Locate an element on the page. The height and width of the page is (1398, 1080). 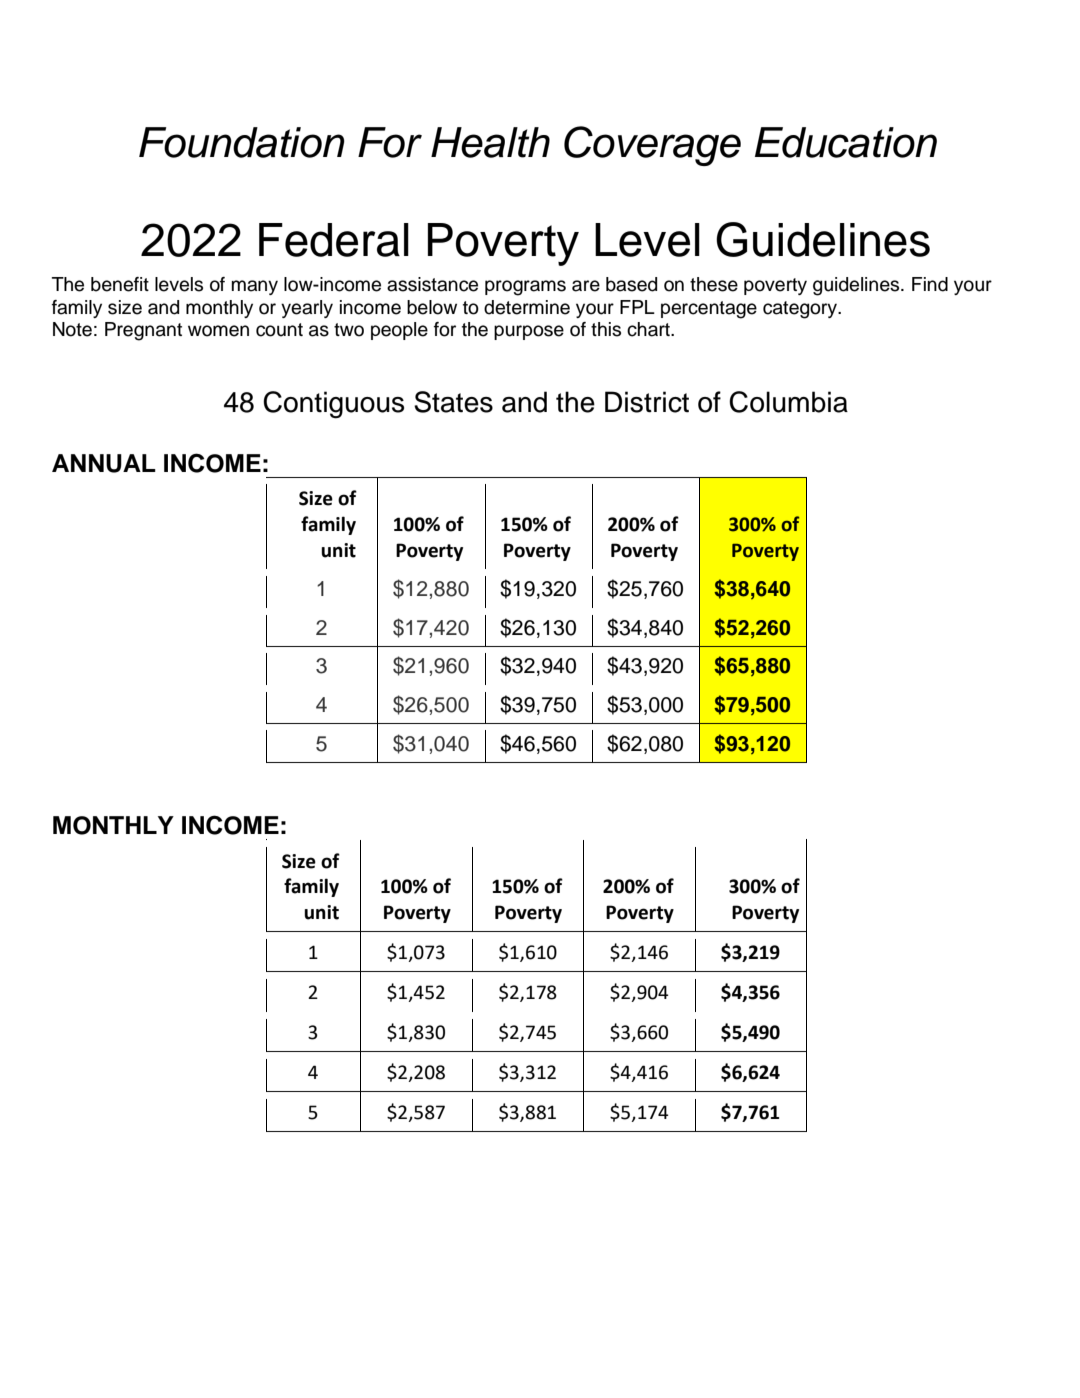
States is located at coordinates (453, 402).
